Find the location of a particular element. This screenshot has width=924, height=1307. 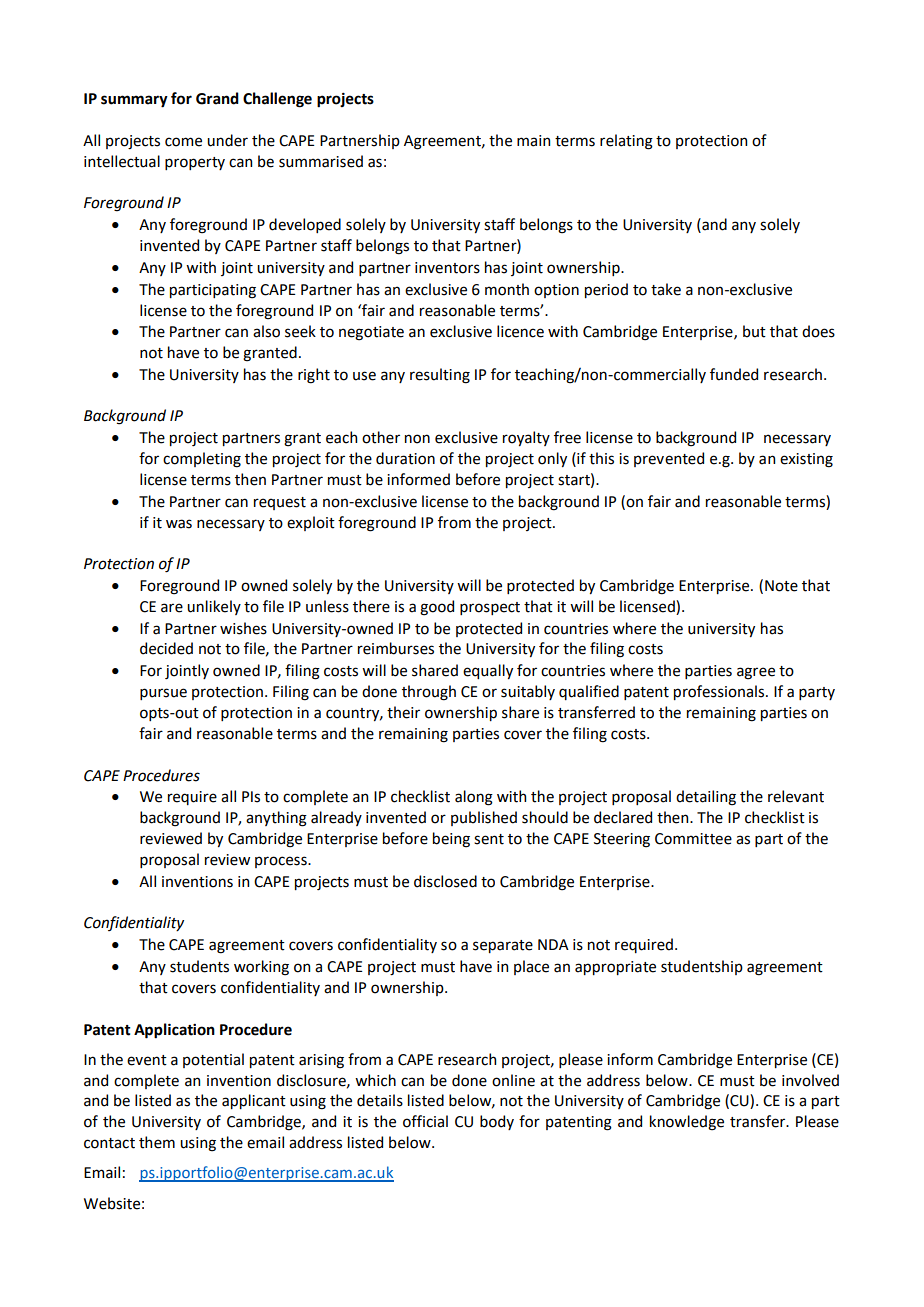

process is located at coordinates (282, 862).
